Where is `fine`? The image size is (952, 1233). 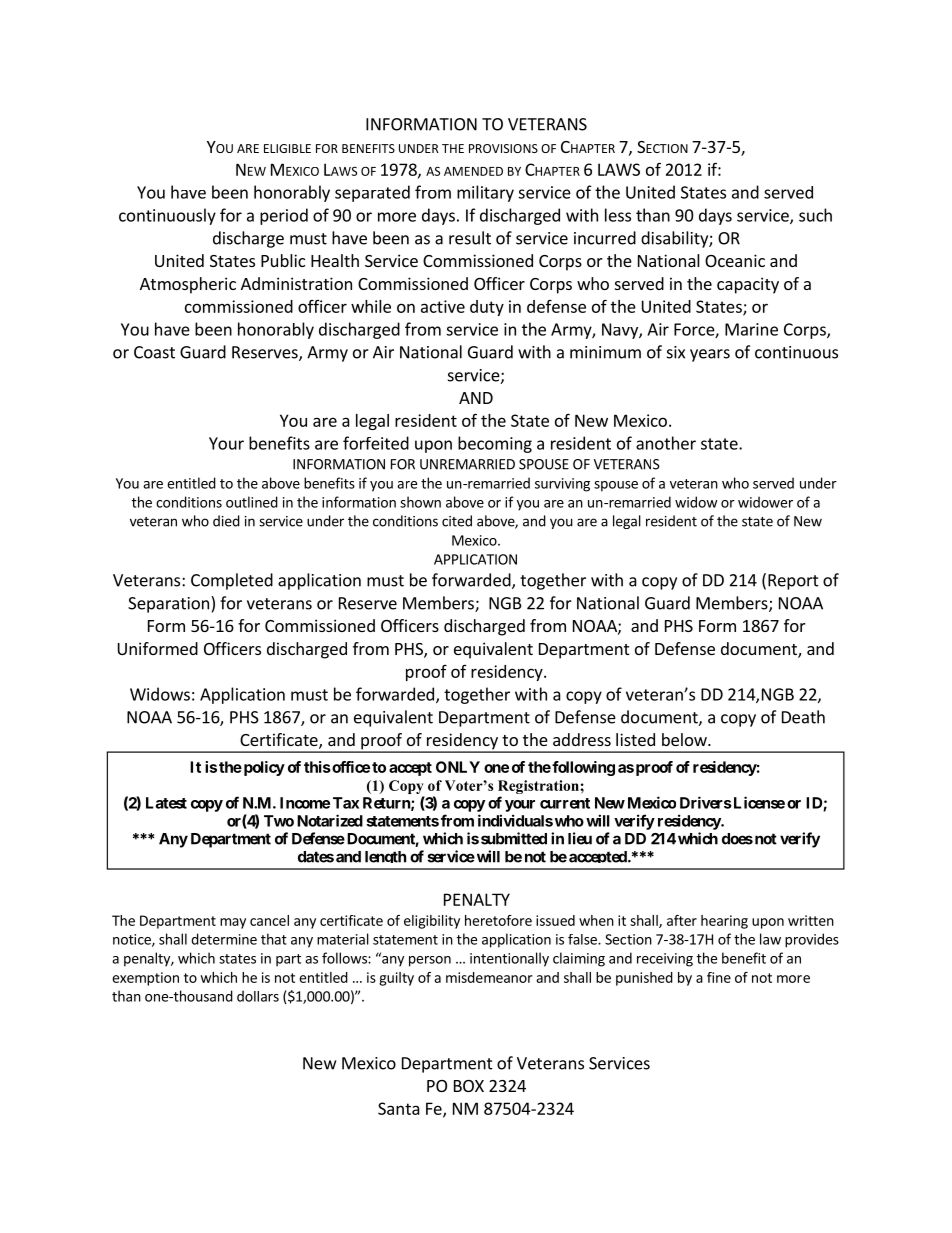 fine is located at coordinates (719, 977).
